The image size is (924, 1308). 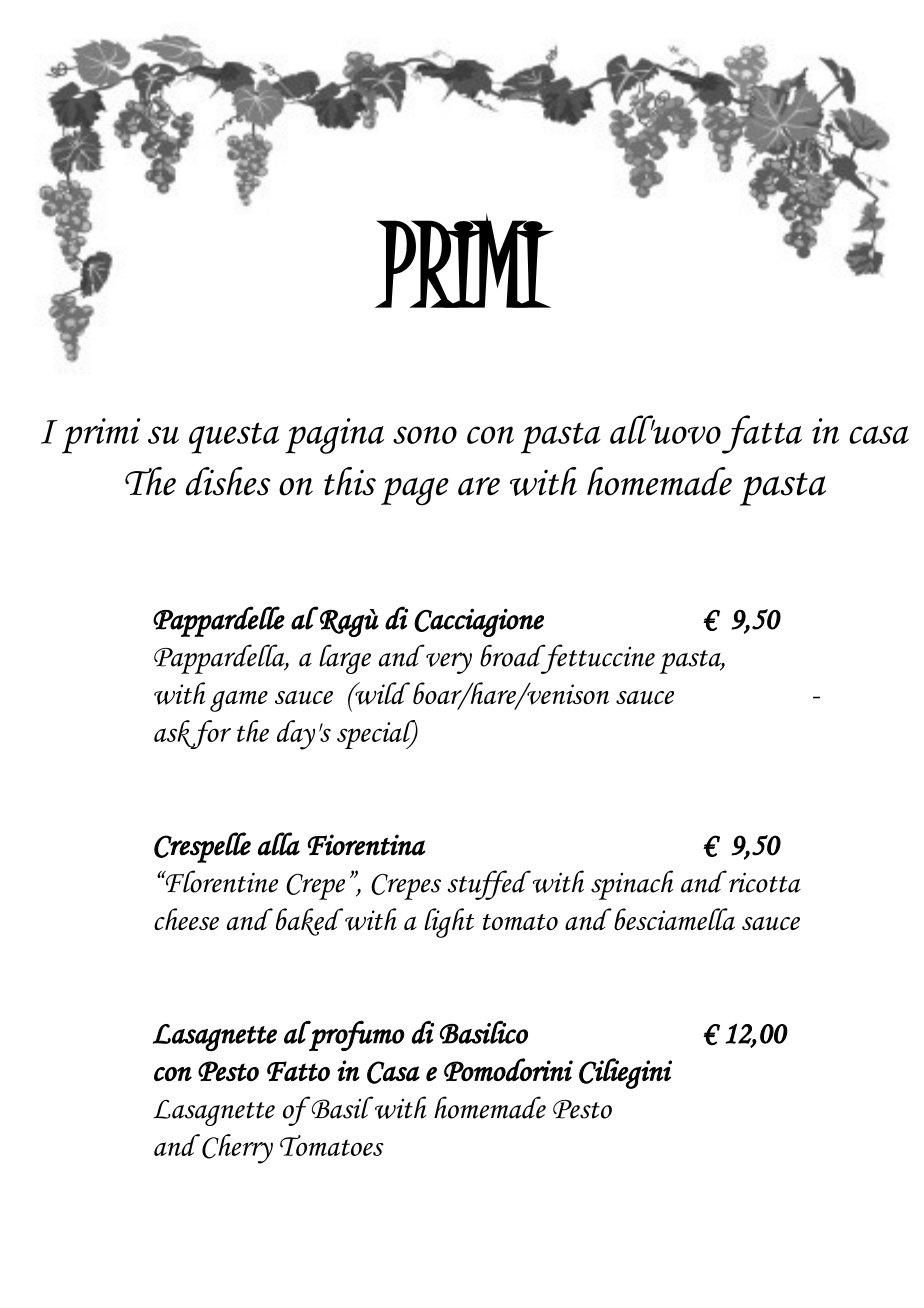 What do you see at coordinates (350, 481) in the screenshot?
I see `this` at bounding box center [350, 481].
